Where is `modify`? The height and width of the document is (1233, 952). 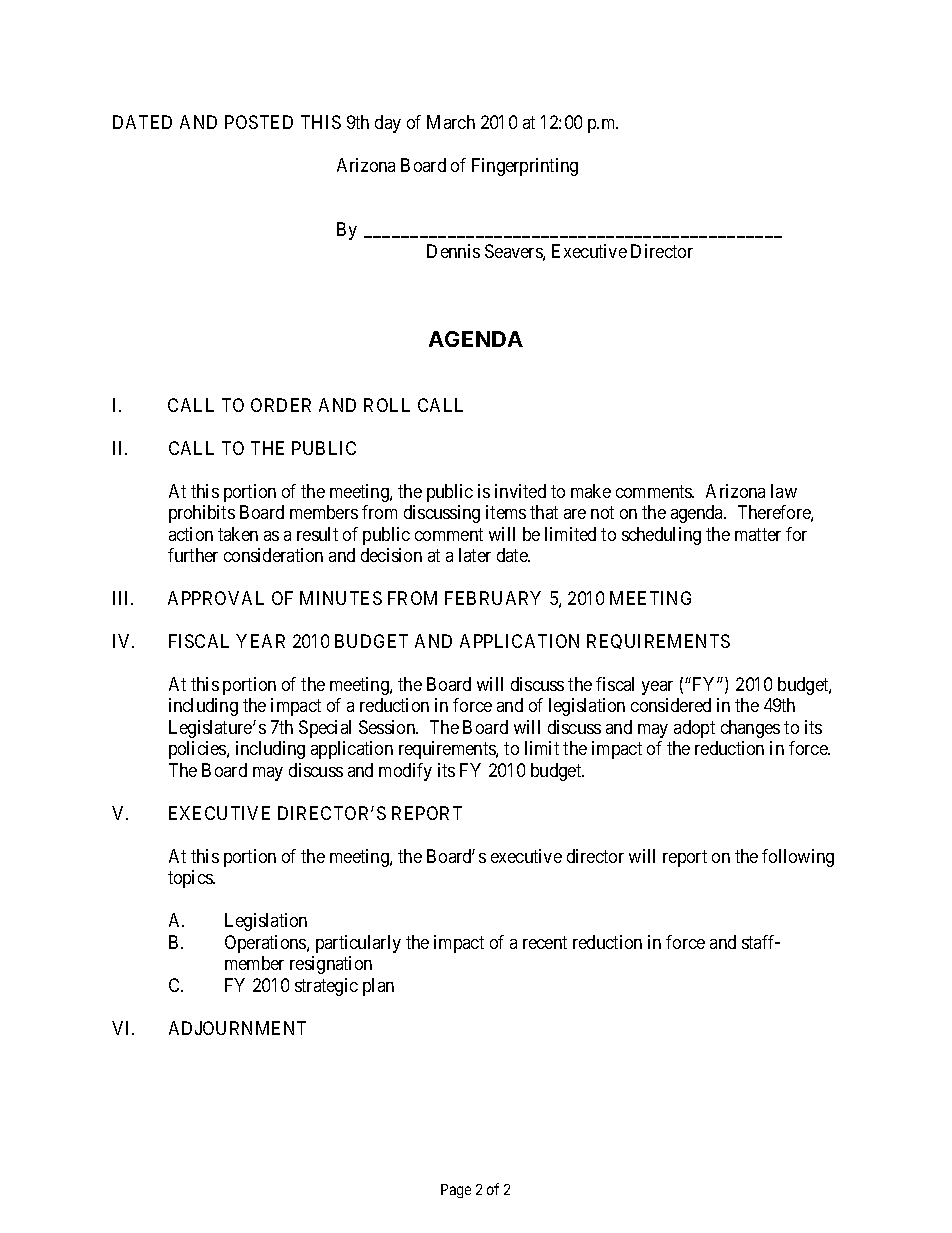
modify is located at coordinates (405, 772).
